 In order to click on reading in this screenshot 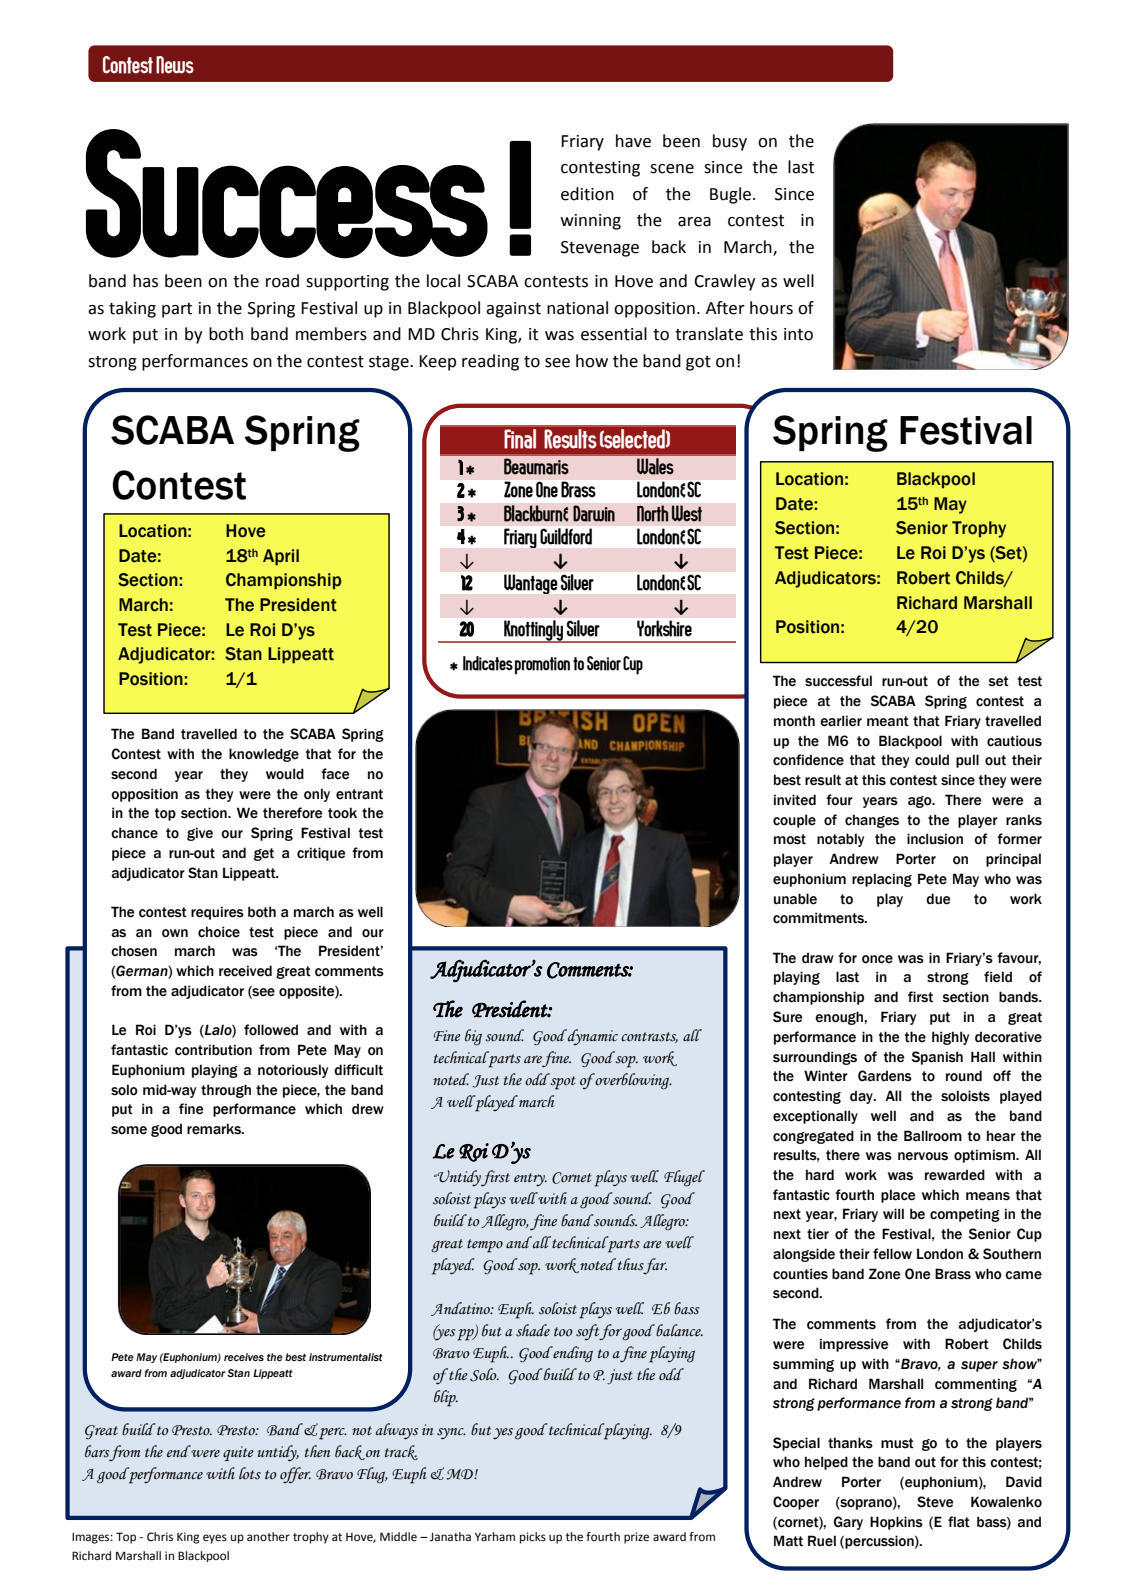, I will do `click(490, 362)`.
